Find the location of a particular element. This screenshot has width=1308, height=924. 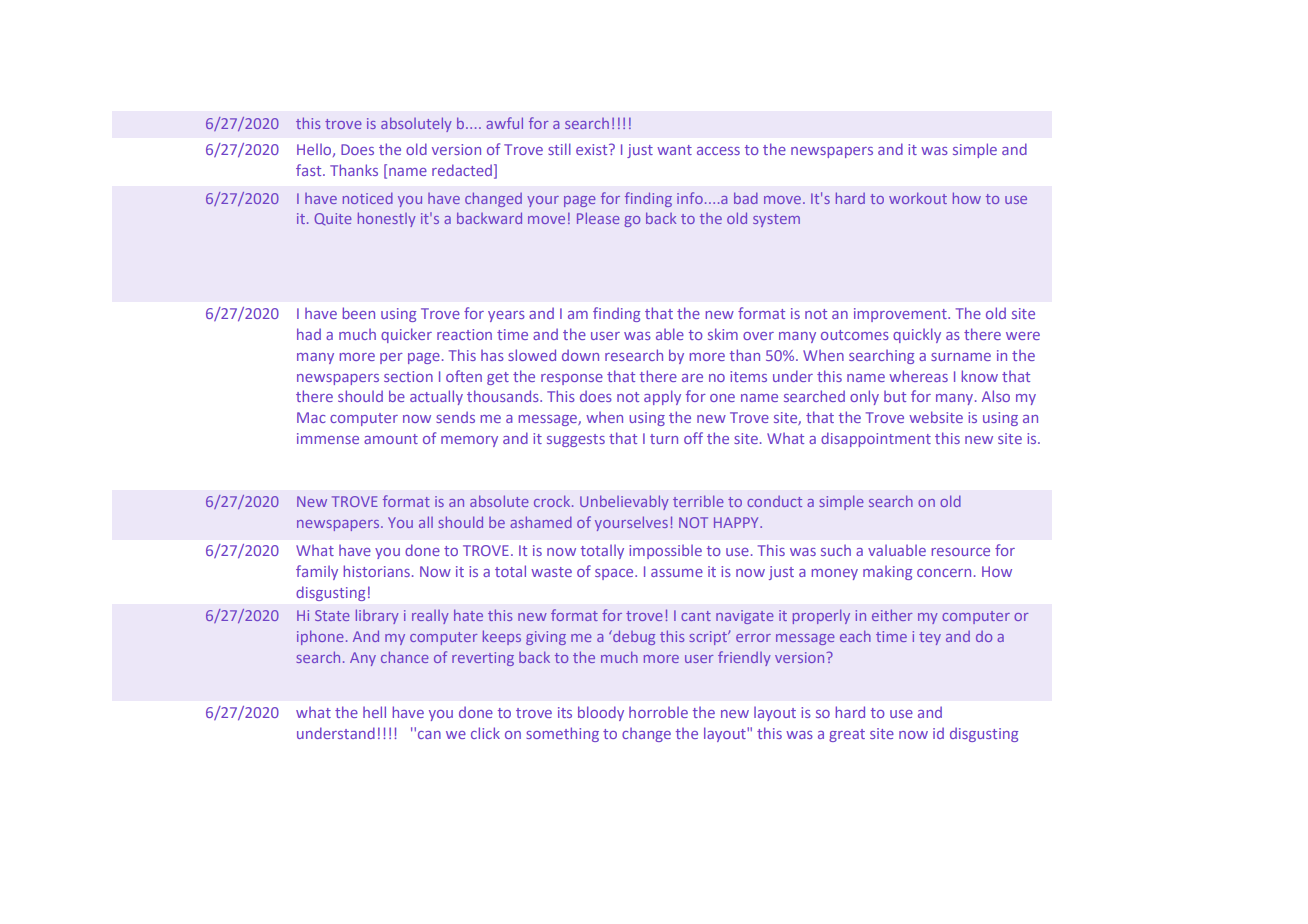

click is located at coordinates (485, 733).
